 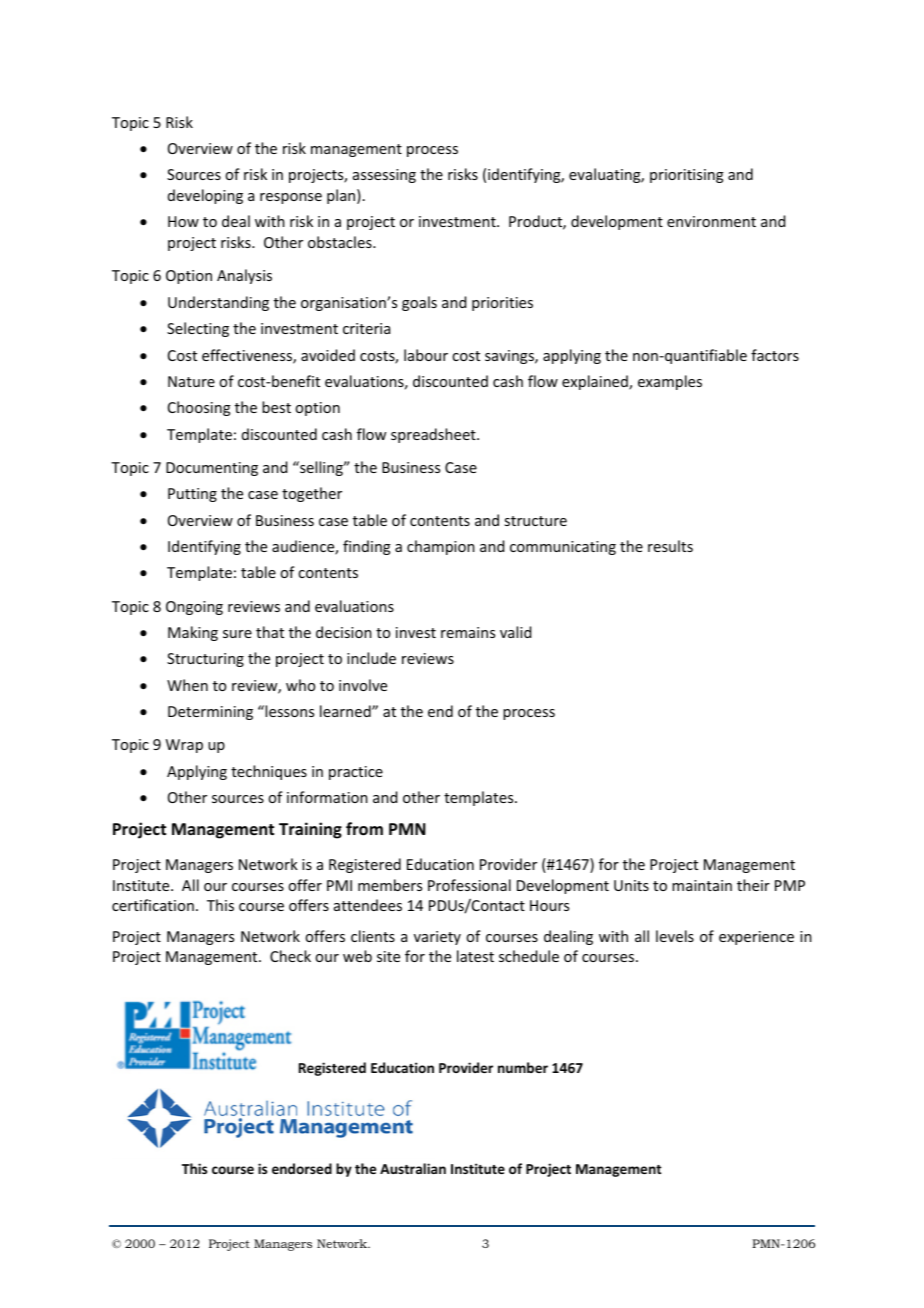 What do you see at coordinates (711, 221) in the document?
I see `environment` at bounding box center [711, 221].
